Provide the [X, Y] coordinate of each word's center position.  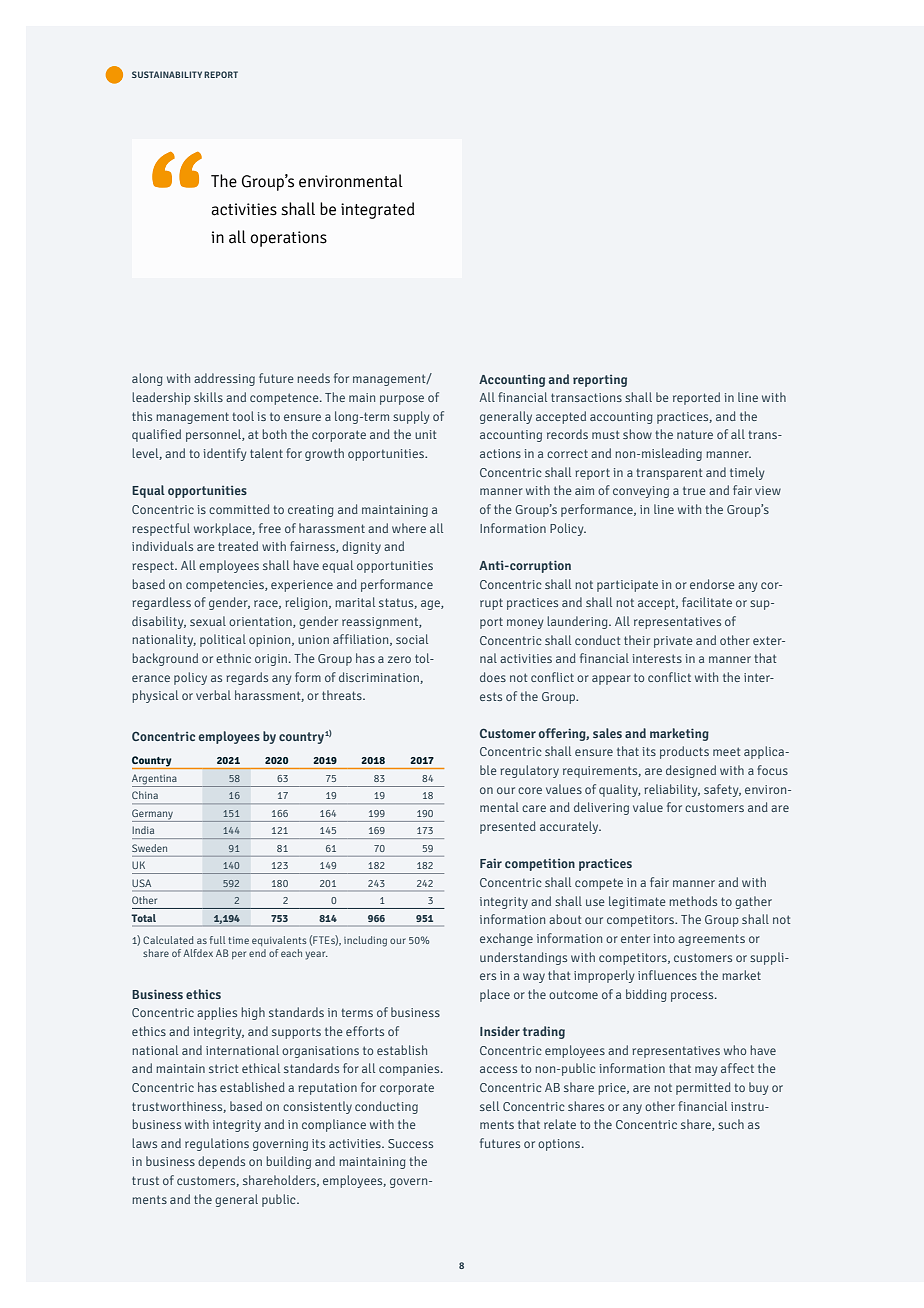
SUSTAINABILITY [167, 74]
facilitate [707, 602]
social [412, 639]
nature [695, 434]
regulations [217, 1144]
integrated [378, 210]
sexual [208, 621]
